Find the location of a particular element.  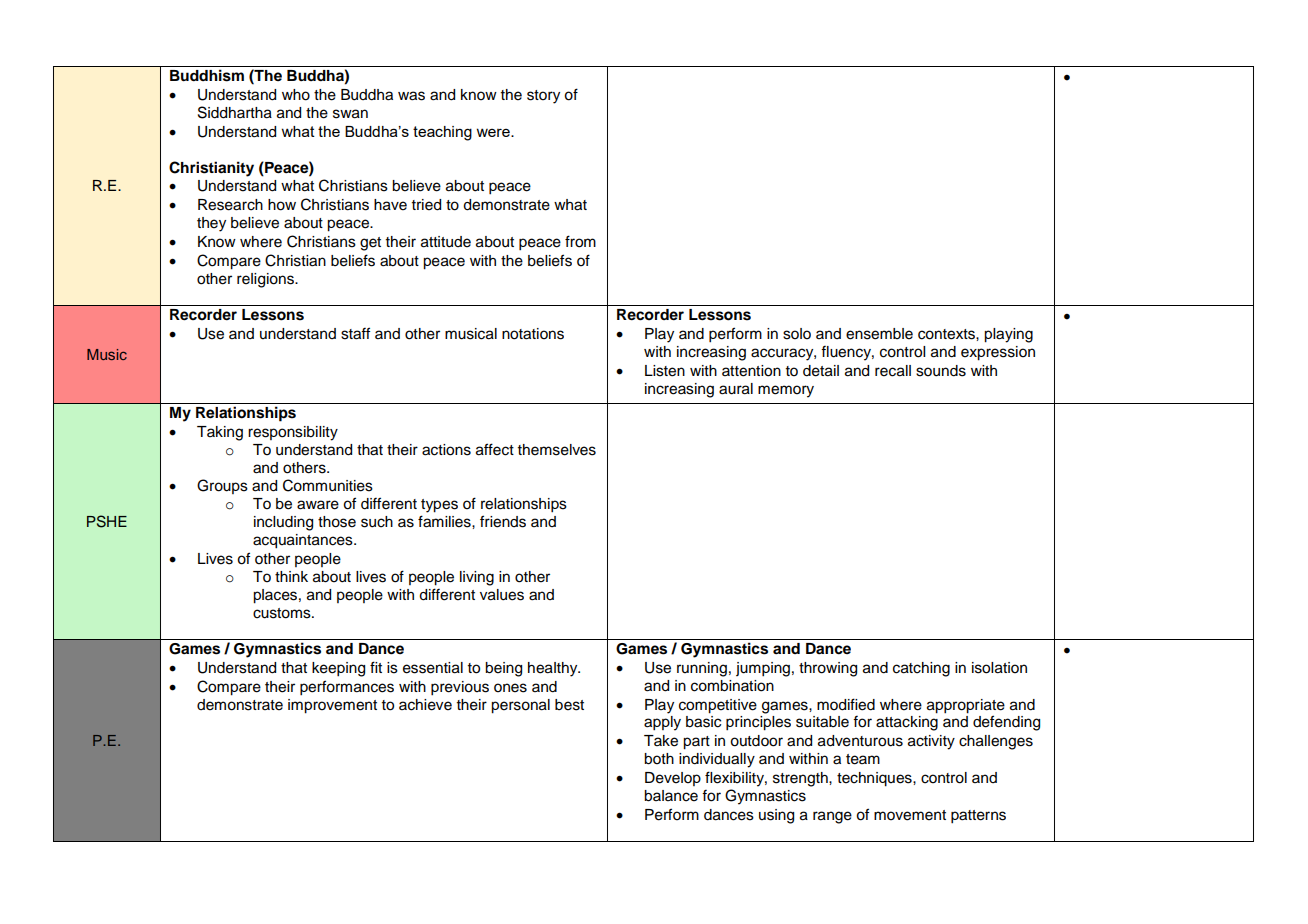

techniques is located at coordinates (875, 779).
